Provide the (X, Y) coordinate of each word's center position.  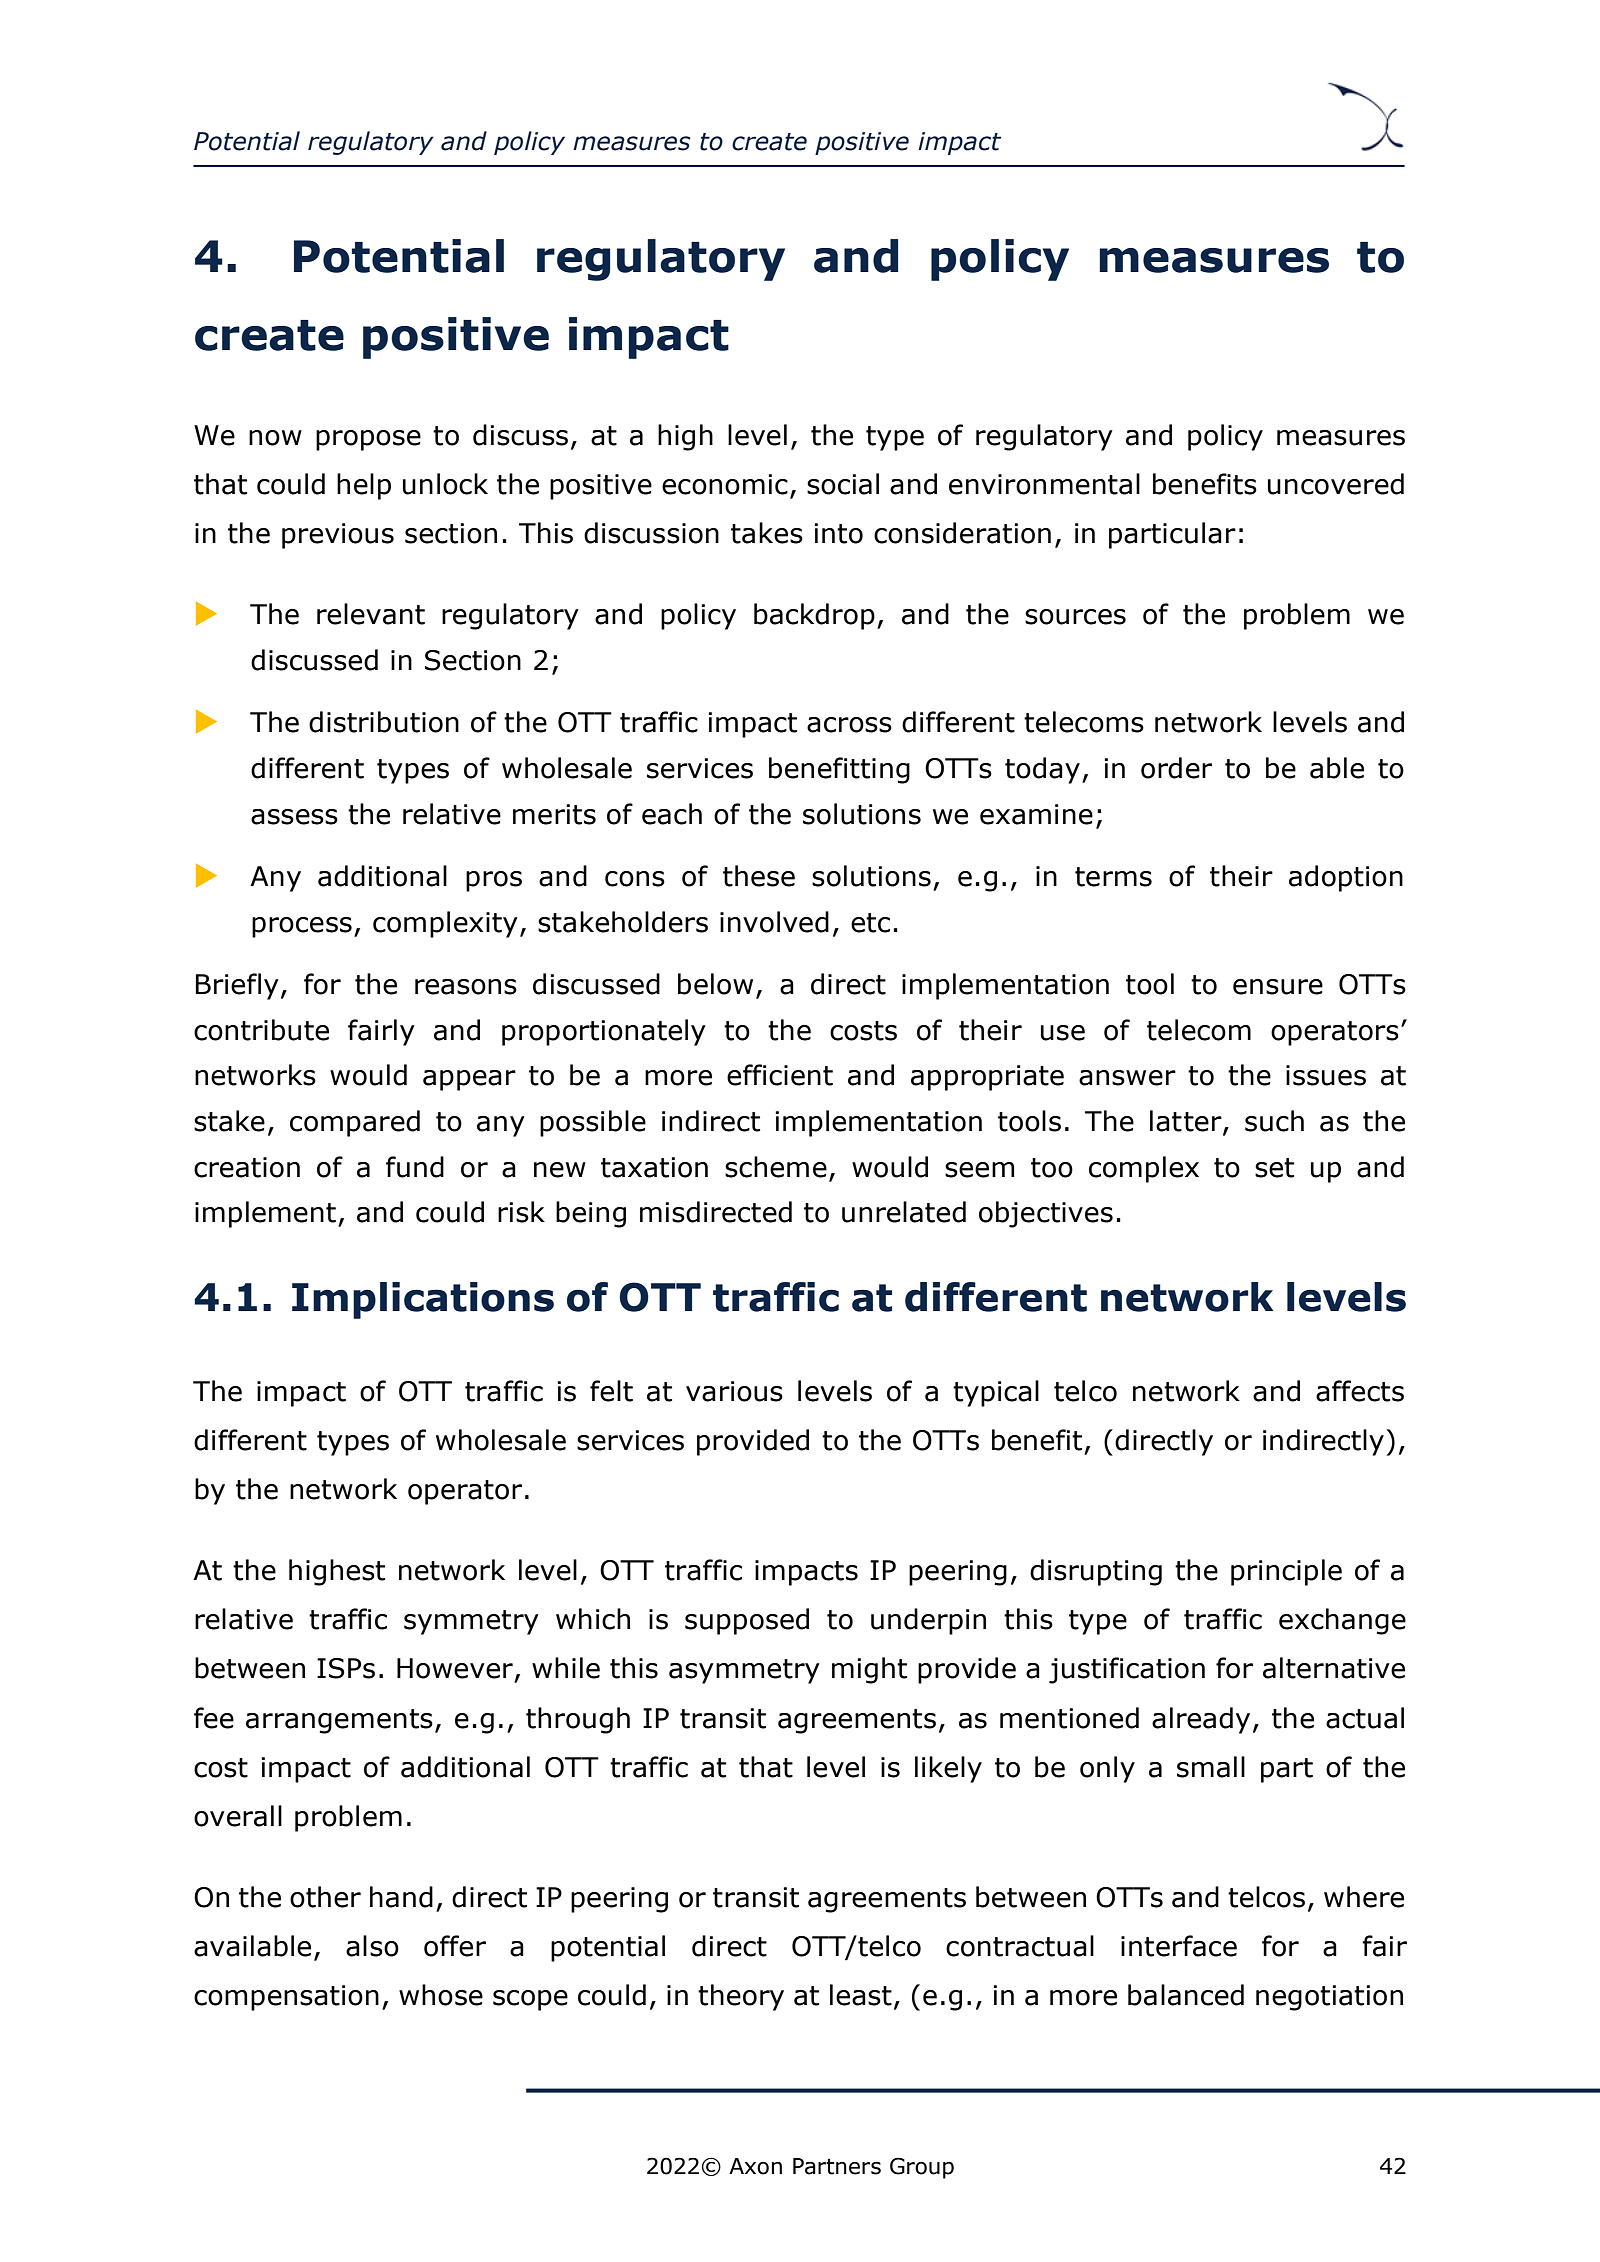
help (364, 486)
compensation (286, 1998)
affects (1360, 1391)
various (734, 1391)
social (843, 484)
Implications (423, 1300)
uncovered (1336, 484)
